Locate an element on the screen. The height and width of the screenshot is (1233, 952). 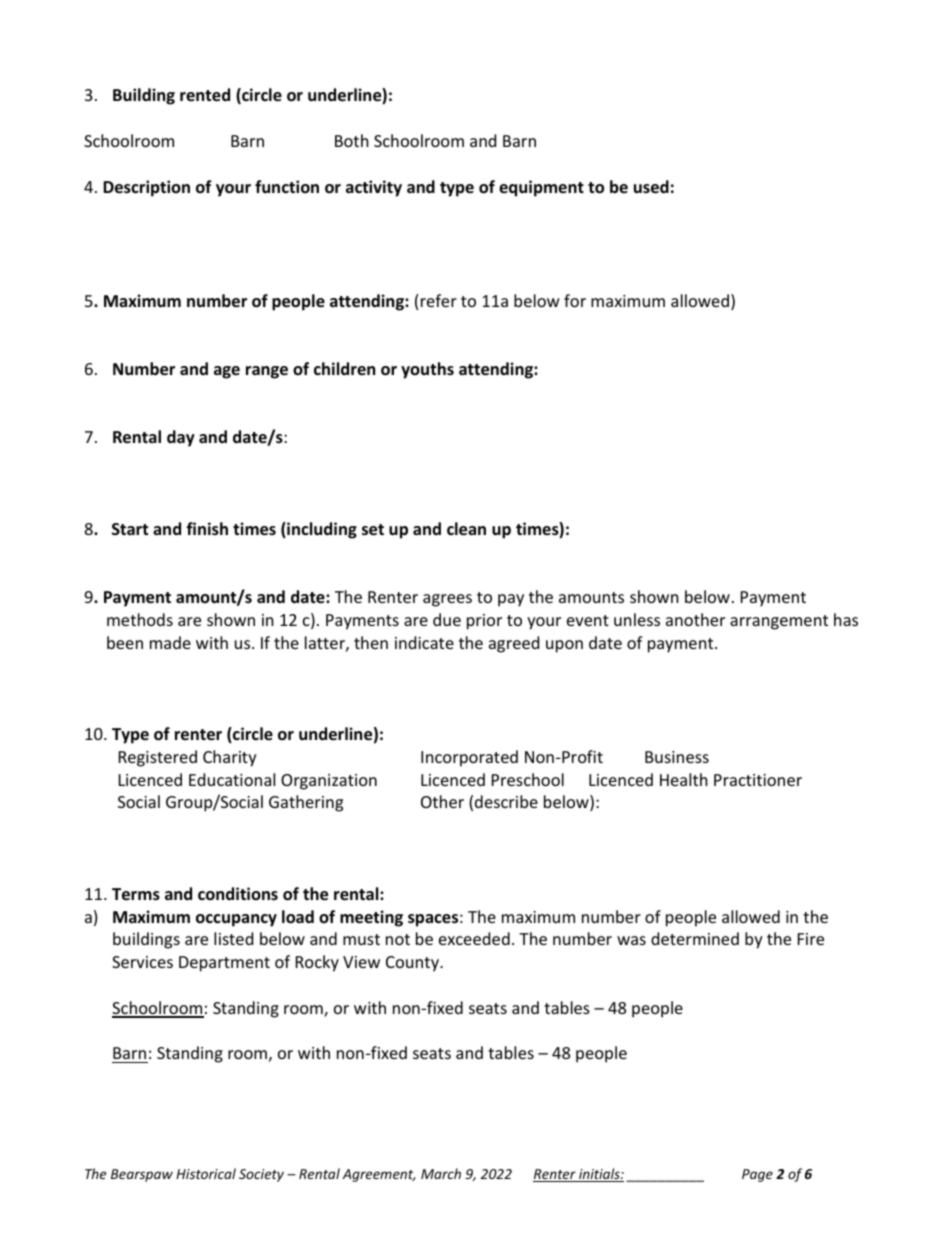
March is located at coordinates (441, 1173).
